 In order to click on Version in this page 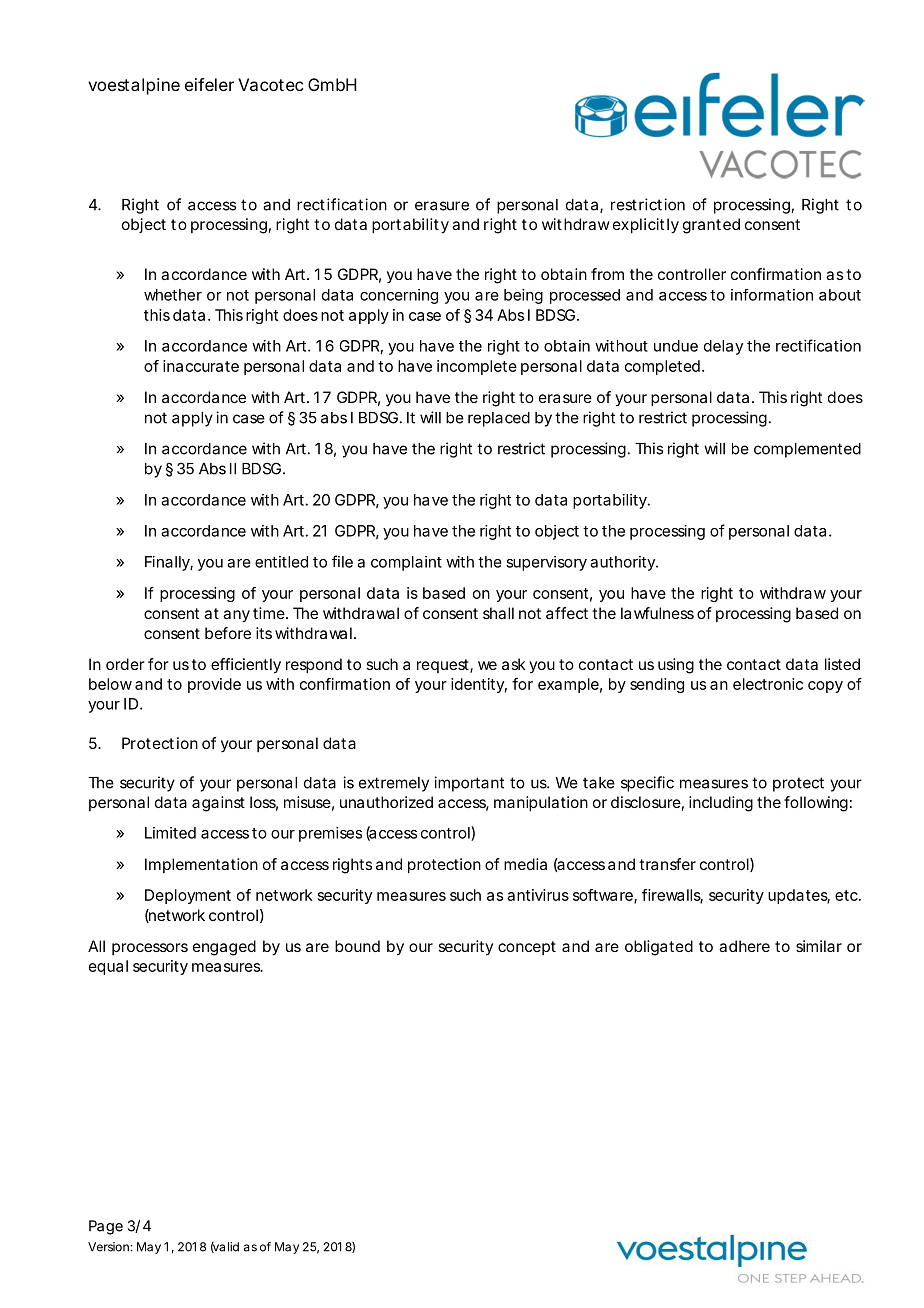, I will do `click(109, 1247)`.
